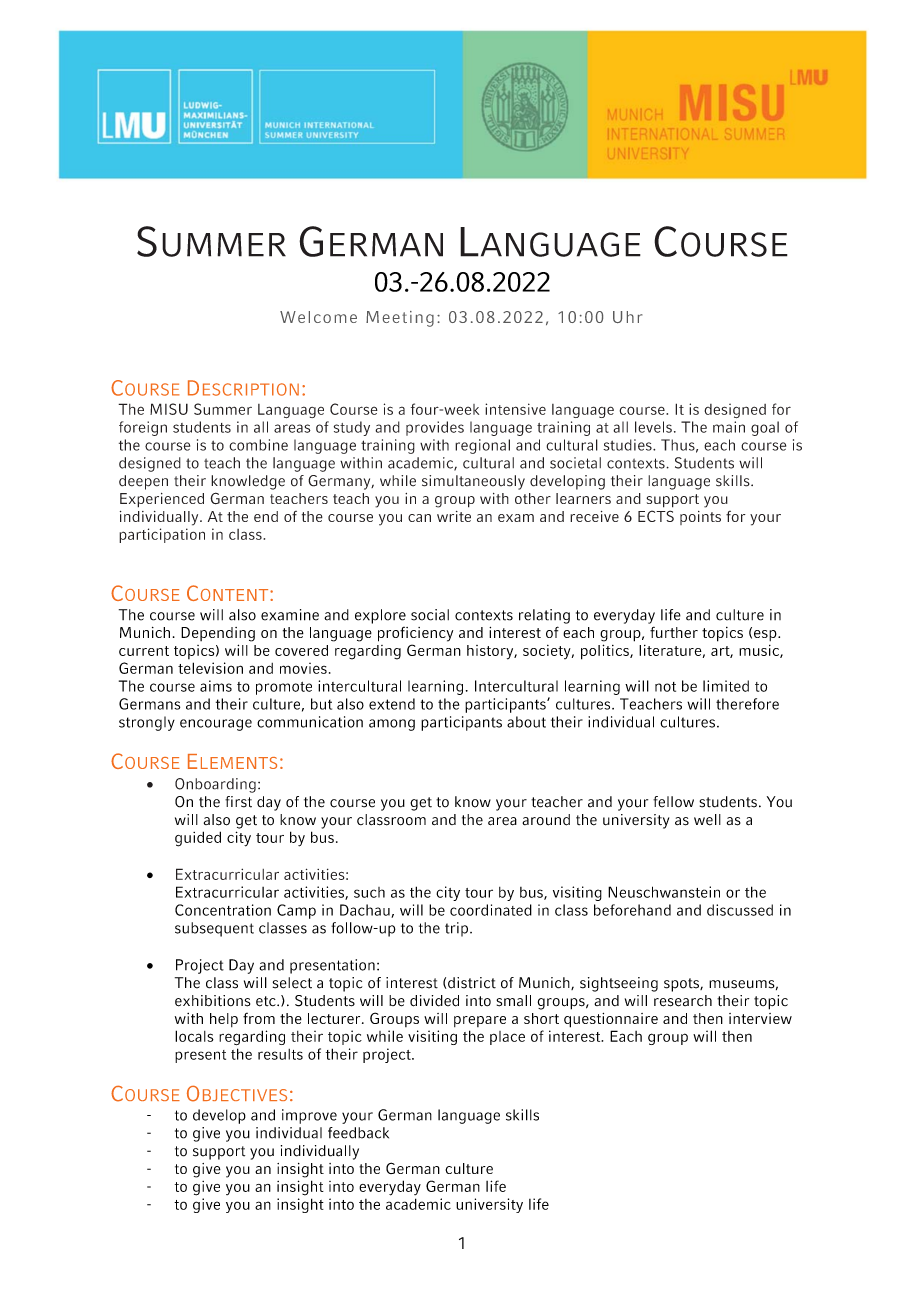 The width and height of the screenshot is (924, 1308). What do you see at coordinates (318, 317) in the screenshot?
I see `Welcome` at bounding box center [318, 317].
